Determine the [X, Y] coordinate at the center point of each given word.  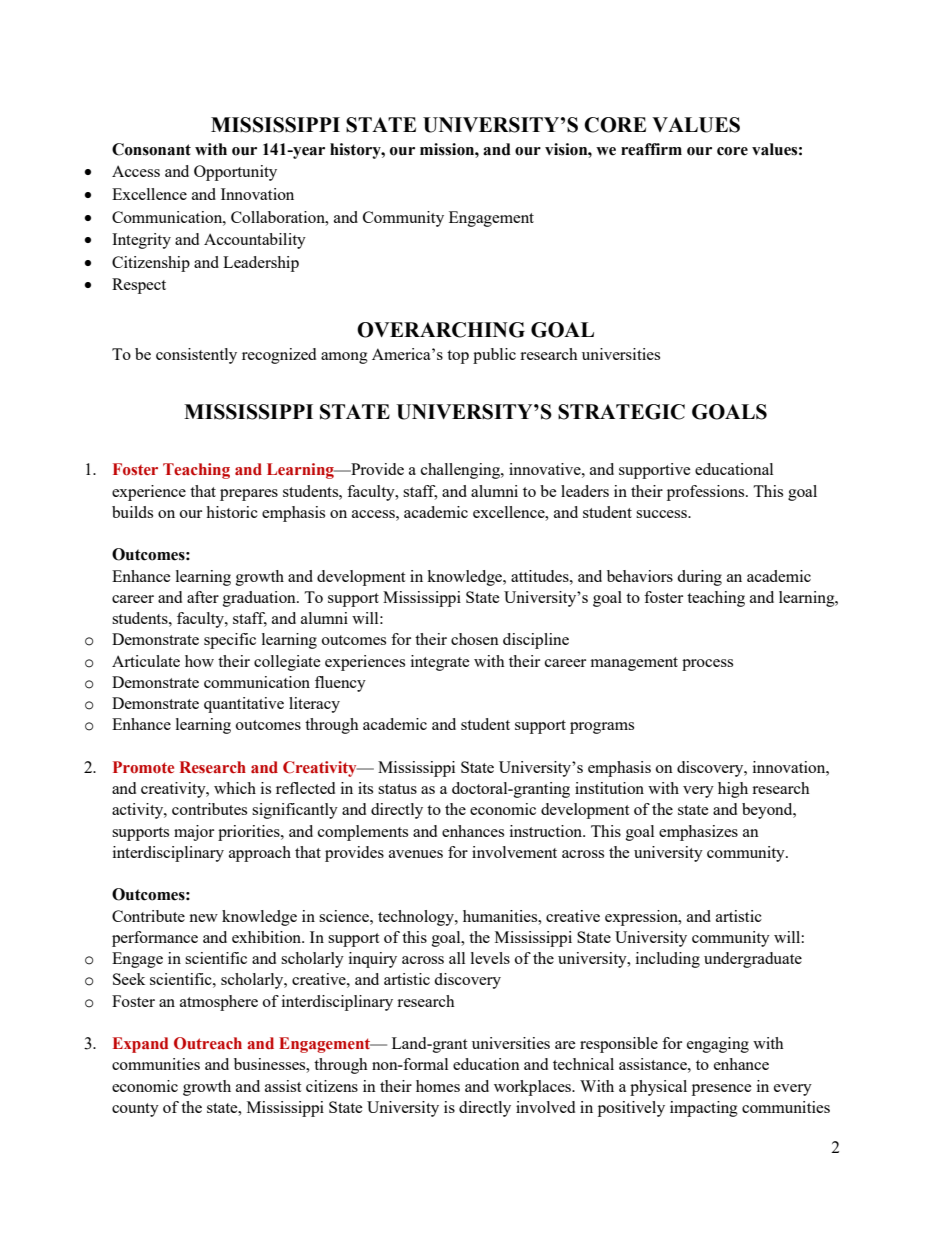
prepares [249, 495]
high [733, 790]
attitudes [541, 576]
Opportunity [235, 173]
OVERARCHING [441, 330]
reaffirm [651, 149]
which [235, 788]
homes [438, 1086]
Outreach [208, 1043]
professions [707, 493]
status [397, 789]
